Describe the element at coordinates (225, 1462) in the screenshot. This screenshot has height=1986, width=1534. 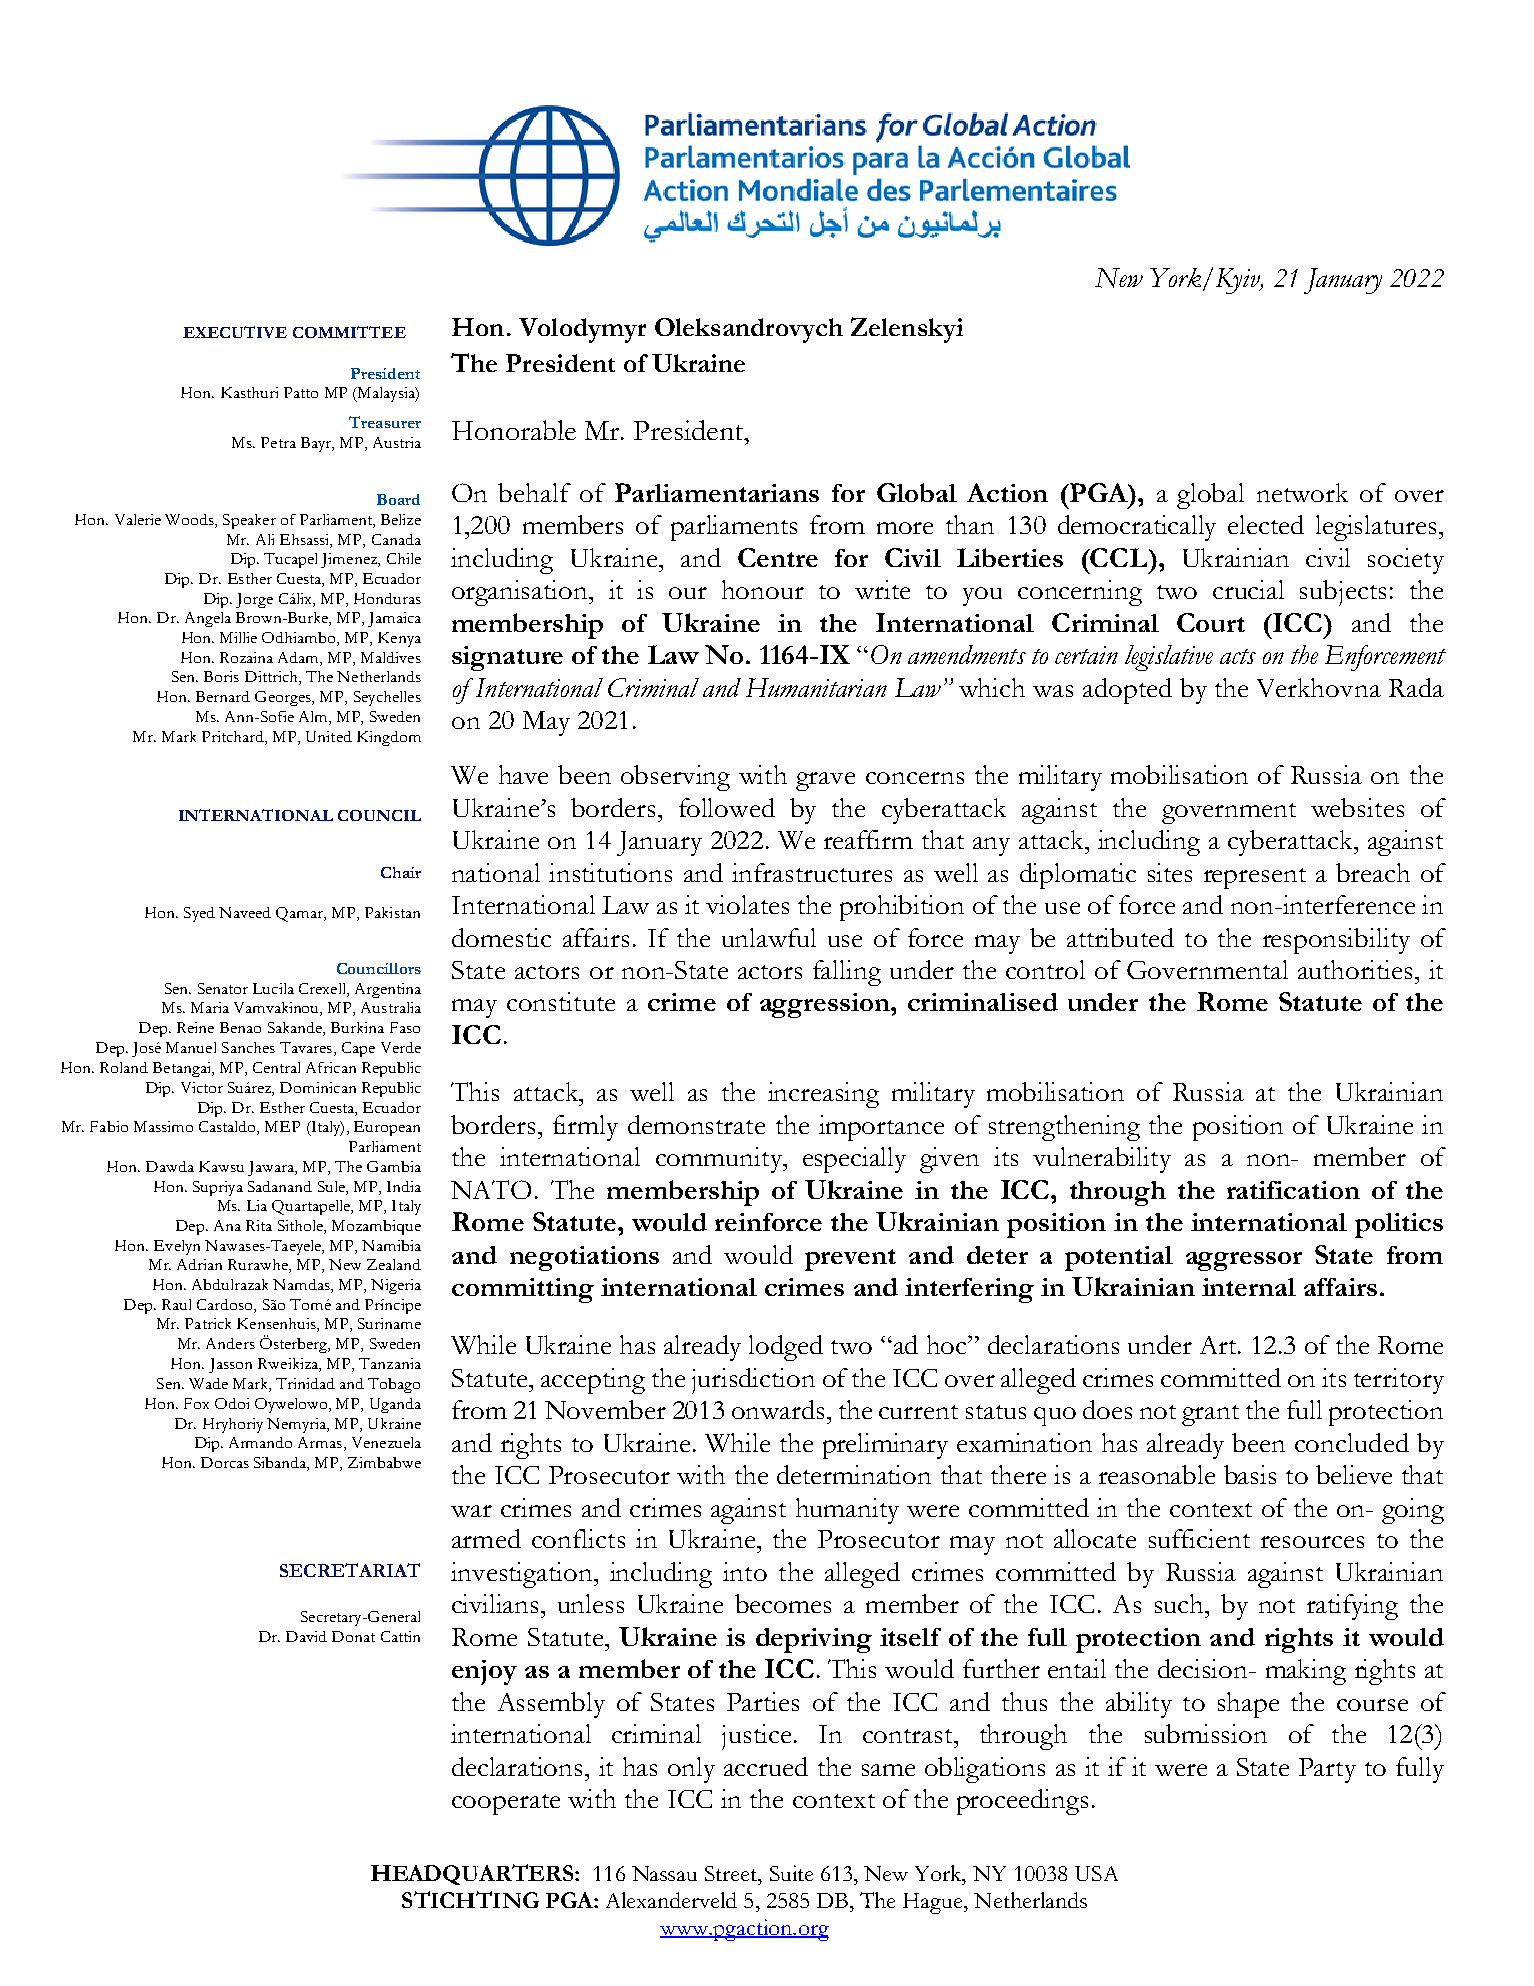
I see `Dorcas` at that location.
